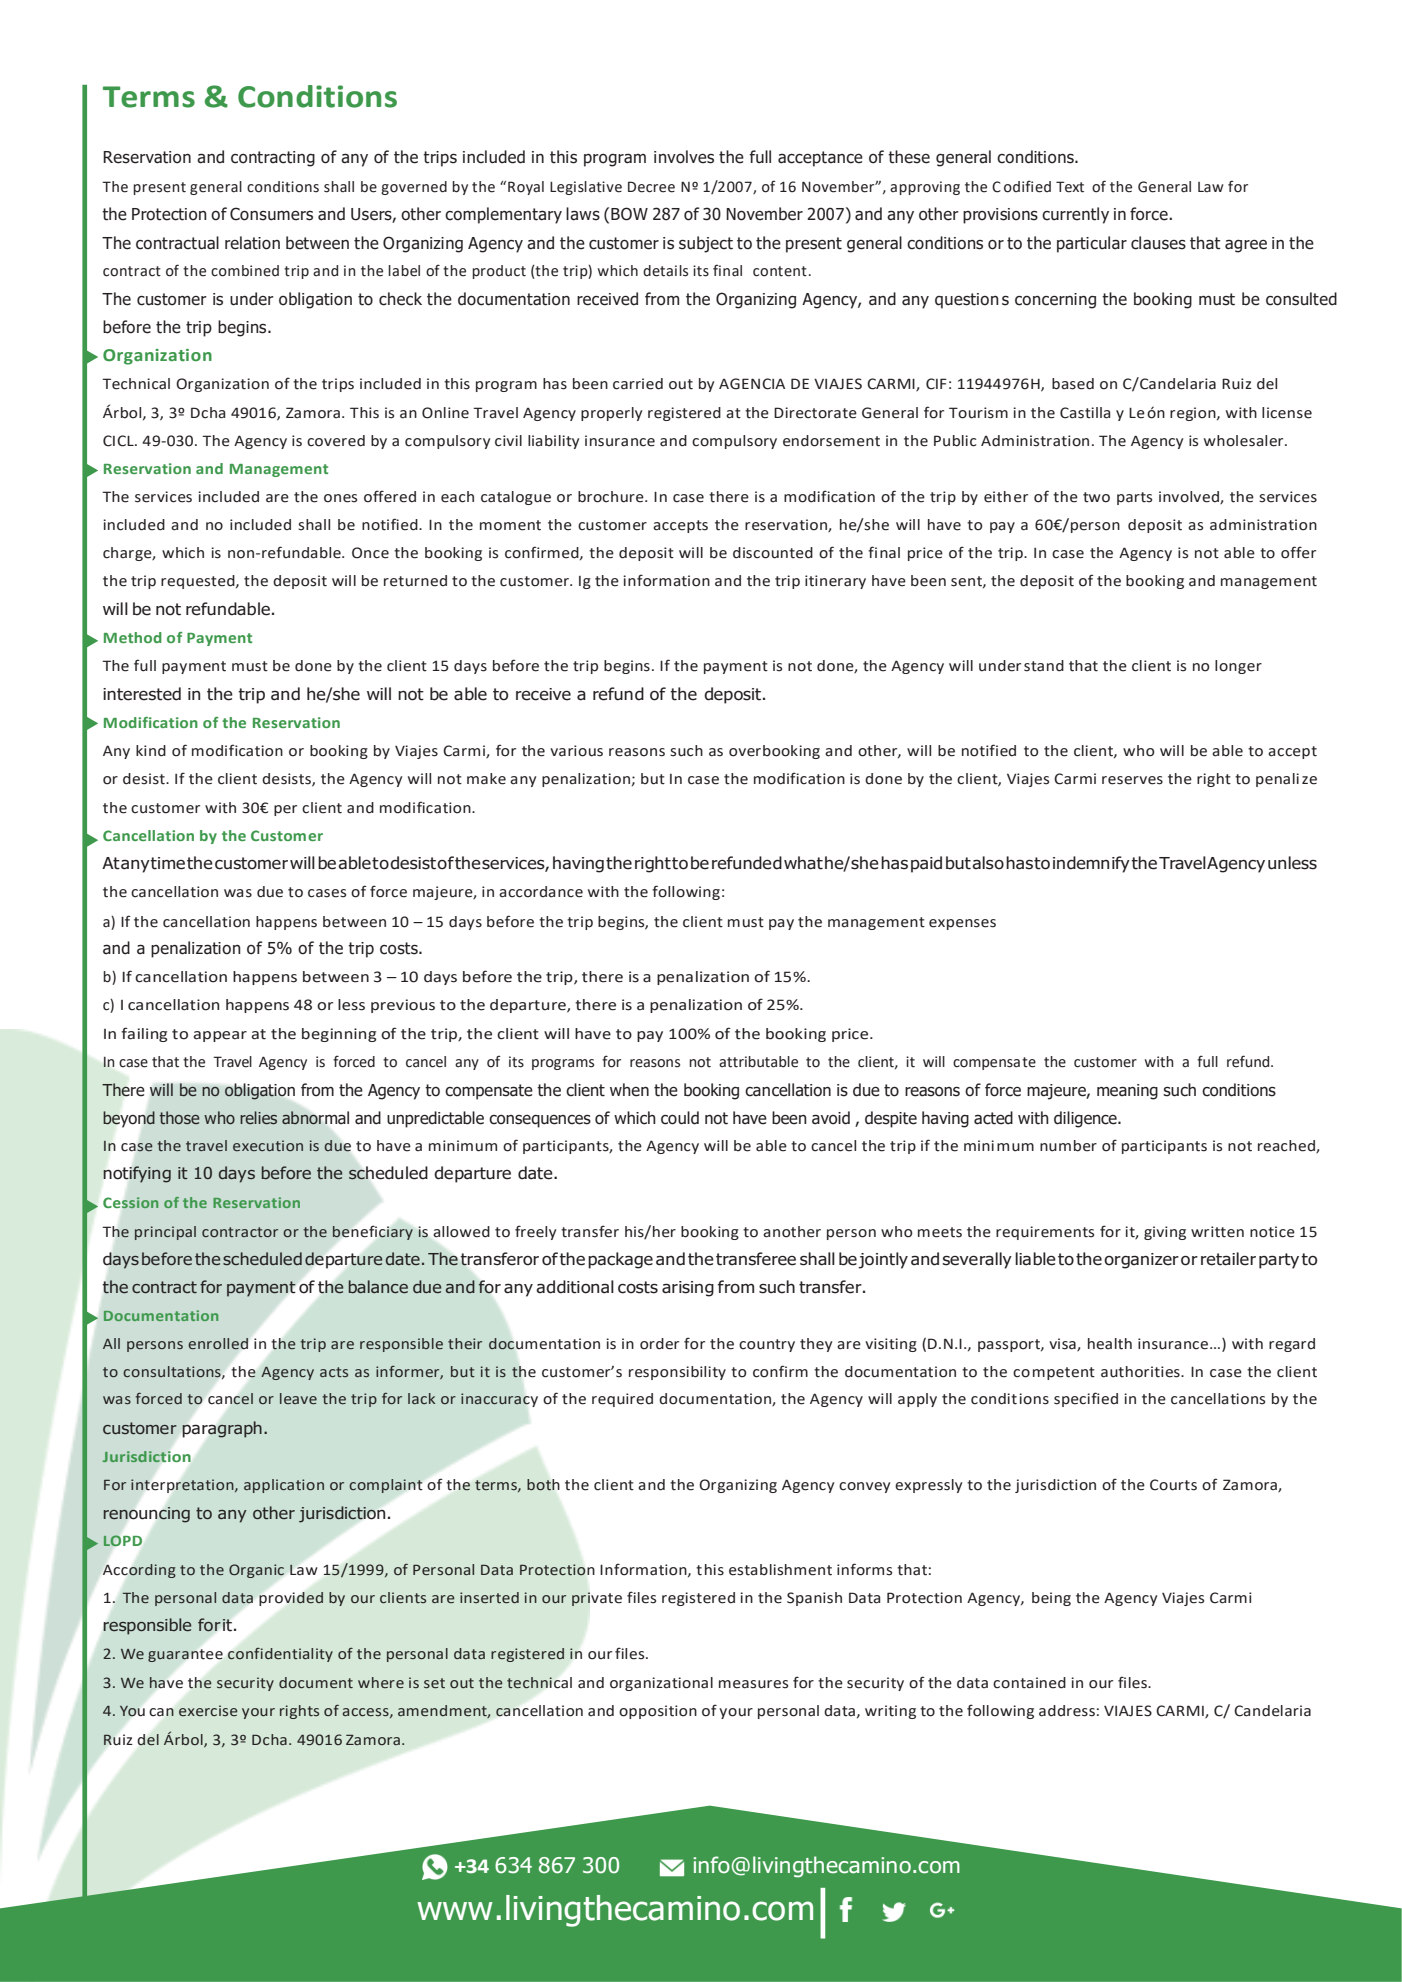 The image size is (1402, 1982). What do you see at coordinates (142, 694) in the document?
I see `interested` at bounding box center [142, 694].
